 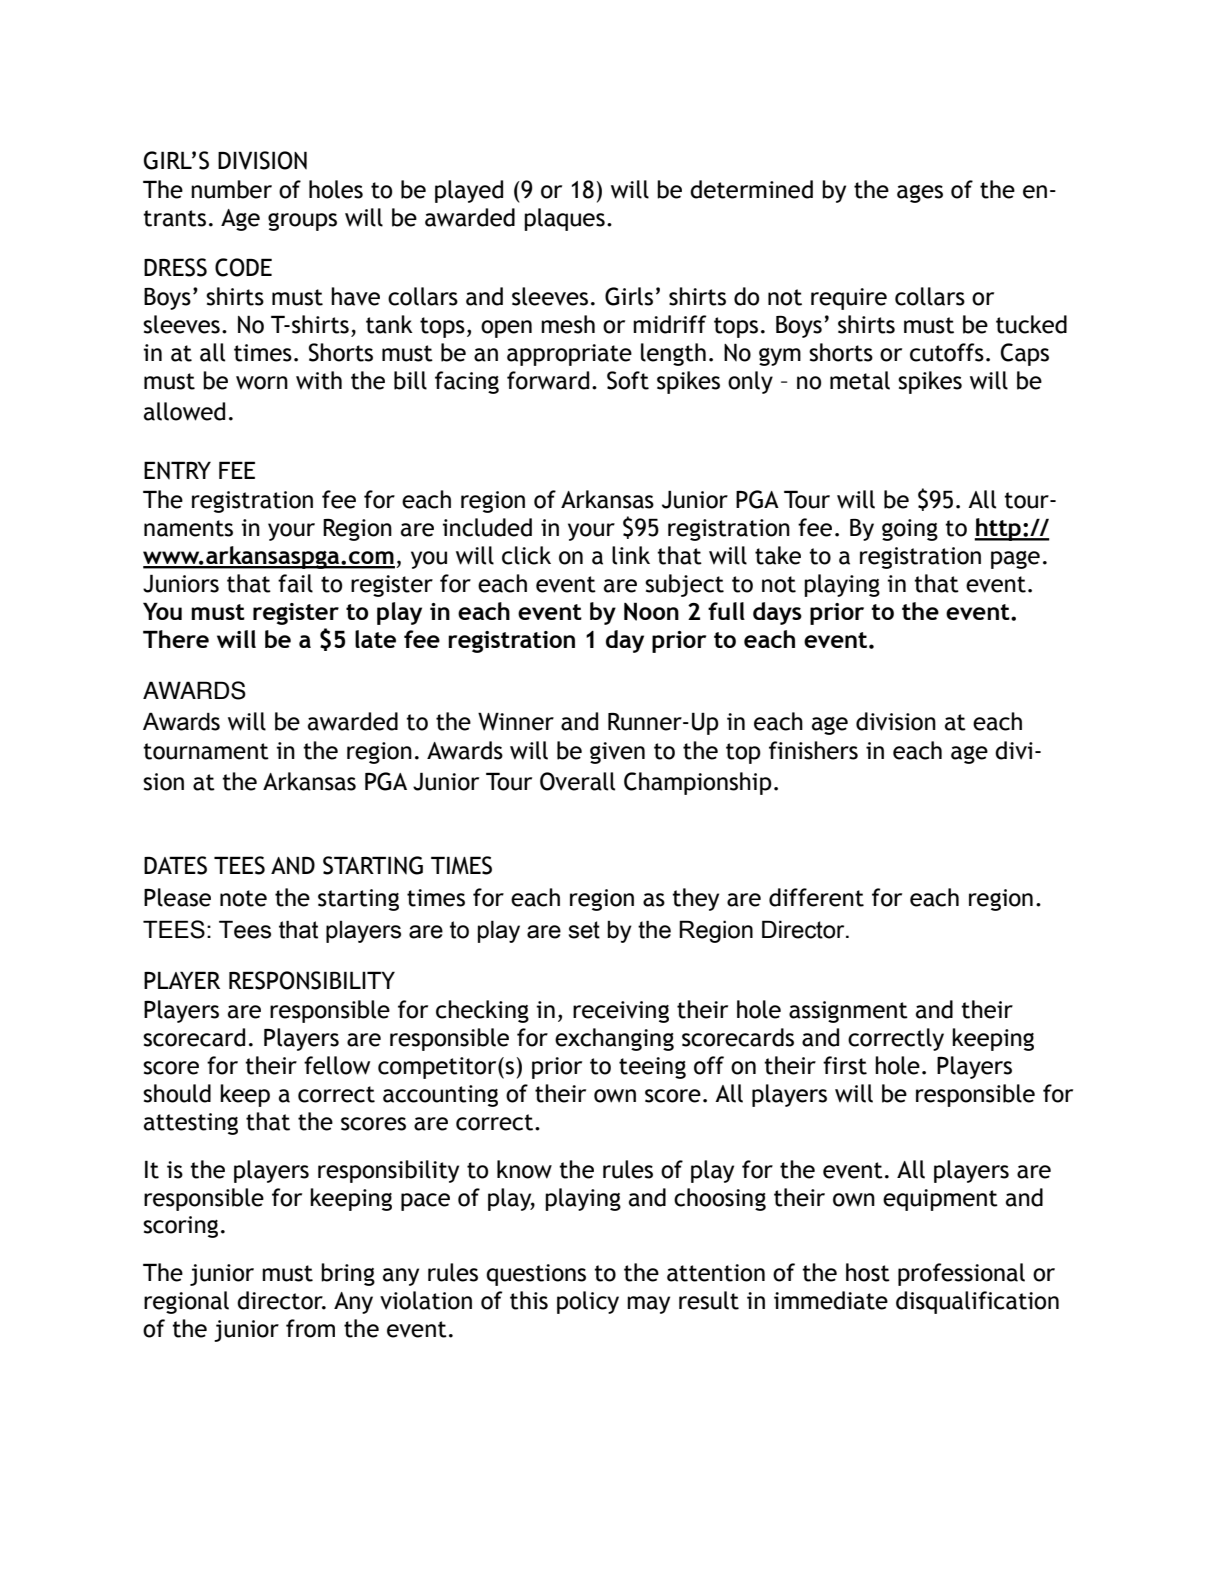 What do you see at coordinates (920, 194) in the screenshot?
I see `ages` at bounding box center [920, 194].
